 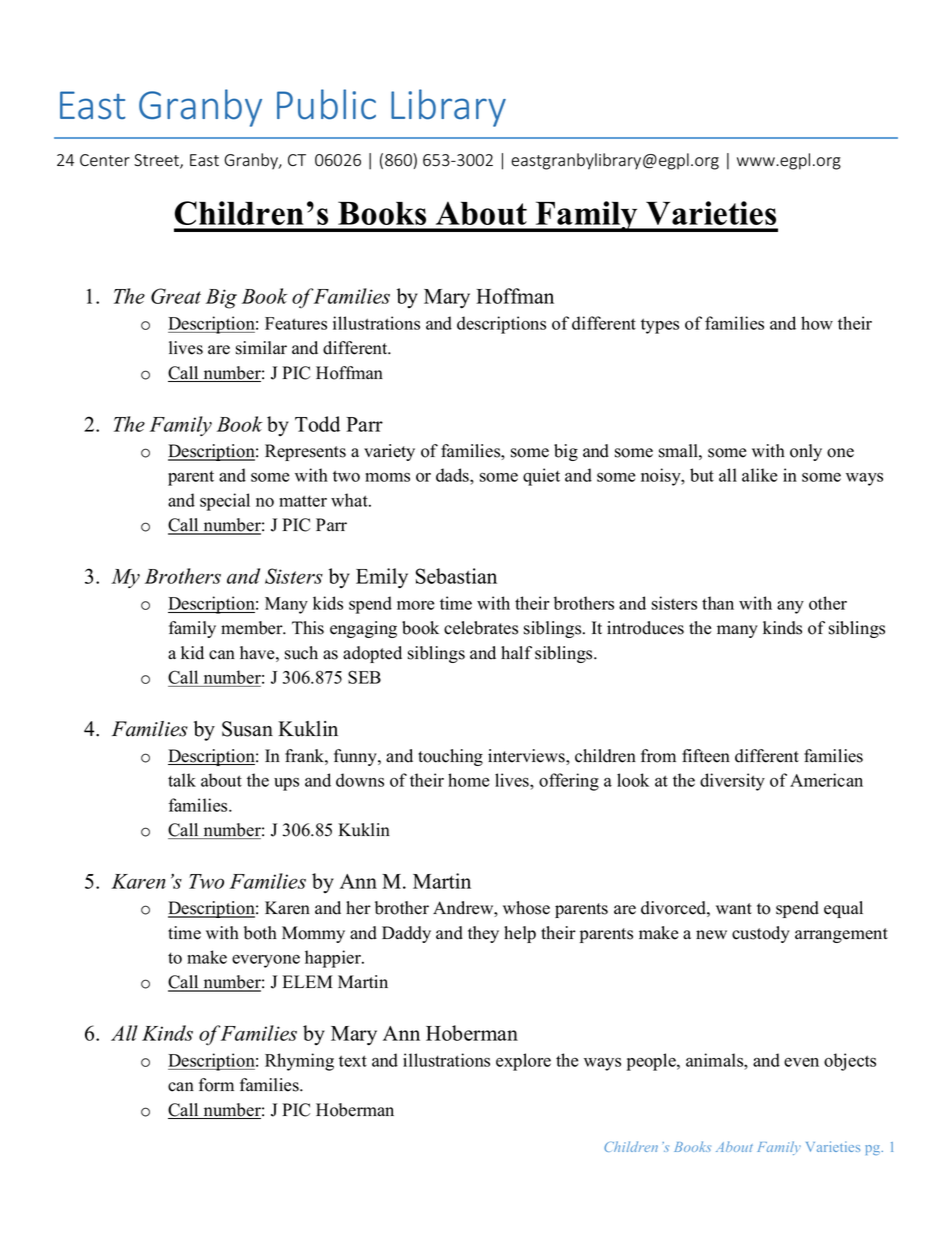 What do you see at coordinates (718, 603) in the page?
I see `than` at bounding box center [718, 603].
